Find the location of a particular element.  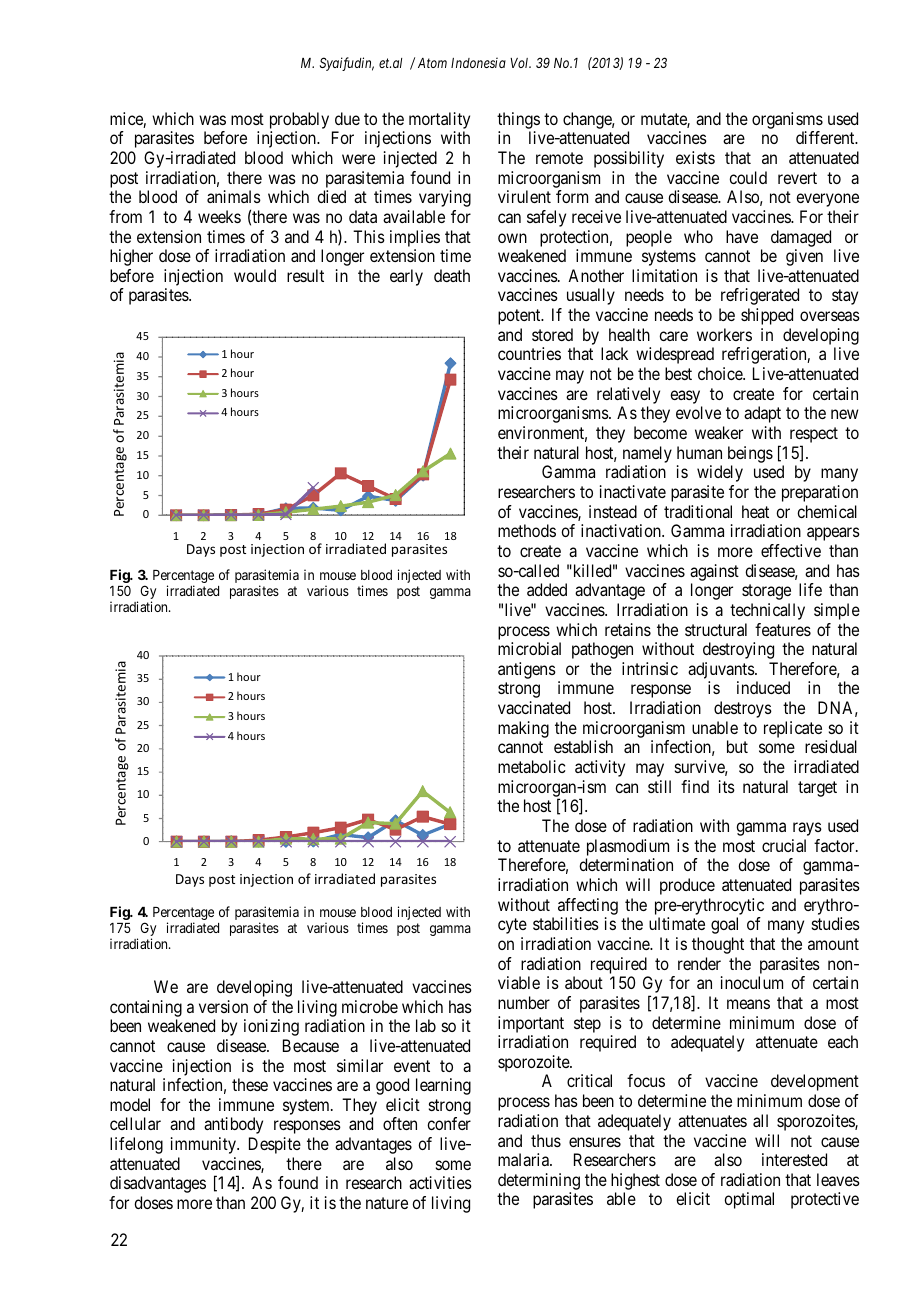

malaria is located at coordinates (524, 1159).
